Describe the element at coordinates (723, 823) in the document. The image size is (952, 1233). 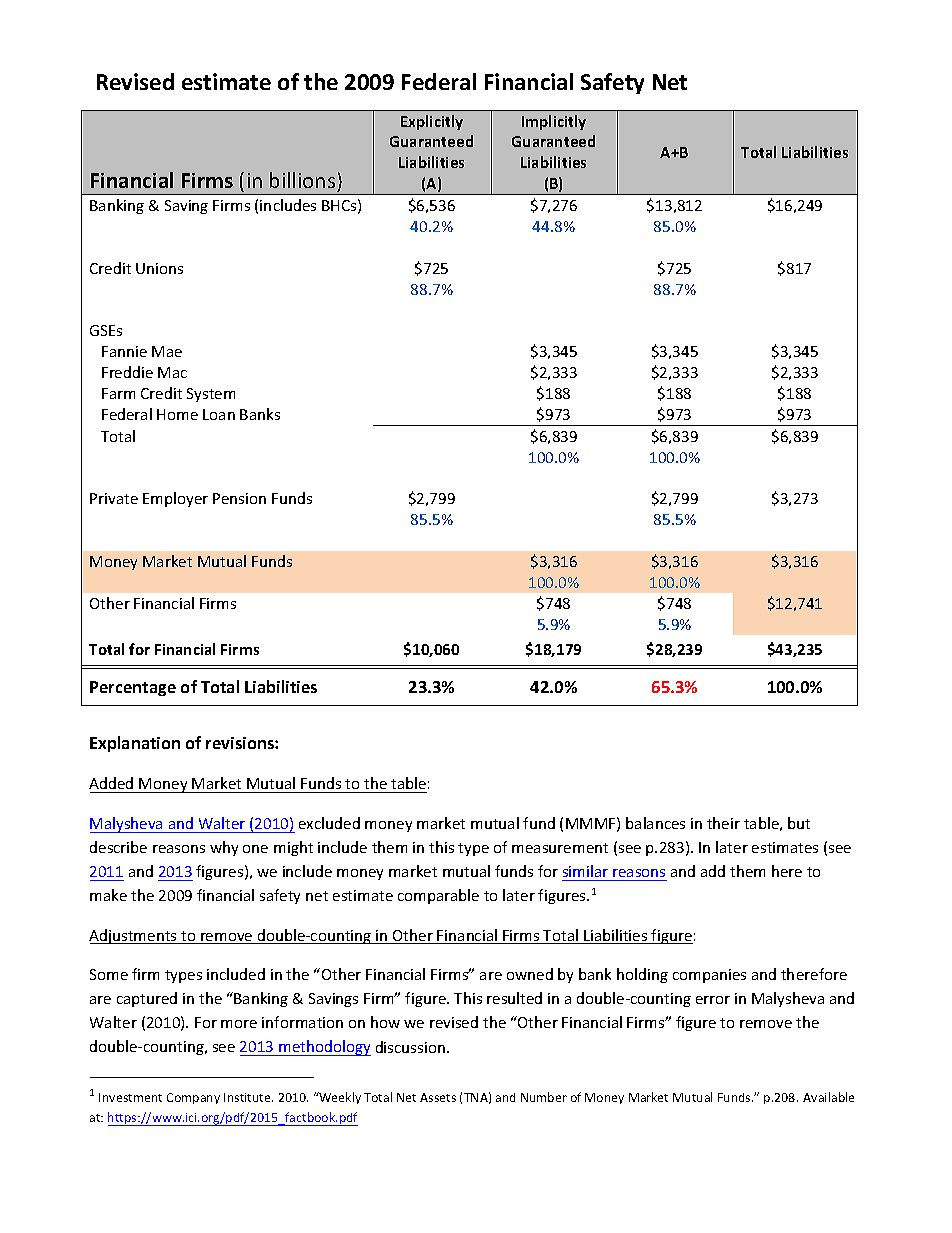
I see `their` at that location.
